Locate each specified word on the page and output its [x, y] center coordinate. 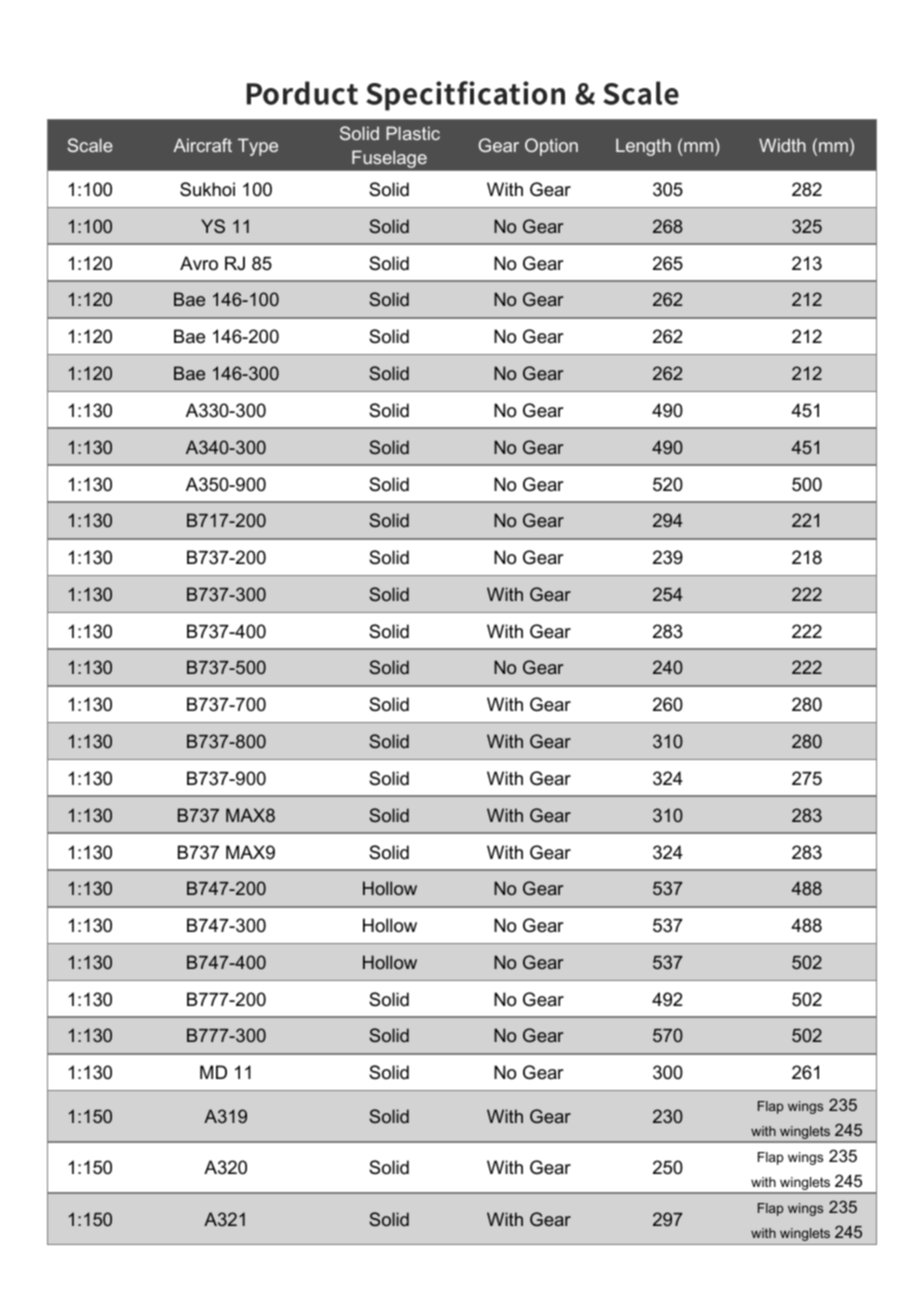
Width [782, 145]
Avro [199, 263]
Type [258, 147]
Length [643, 147]
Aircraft [202, 145]
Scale [90, 145]
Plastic [413, 133]
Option [551, 147]
